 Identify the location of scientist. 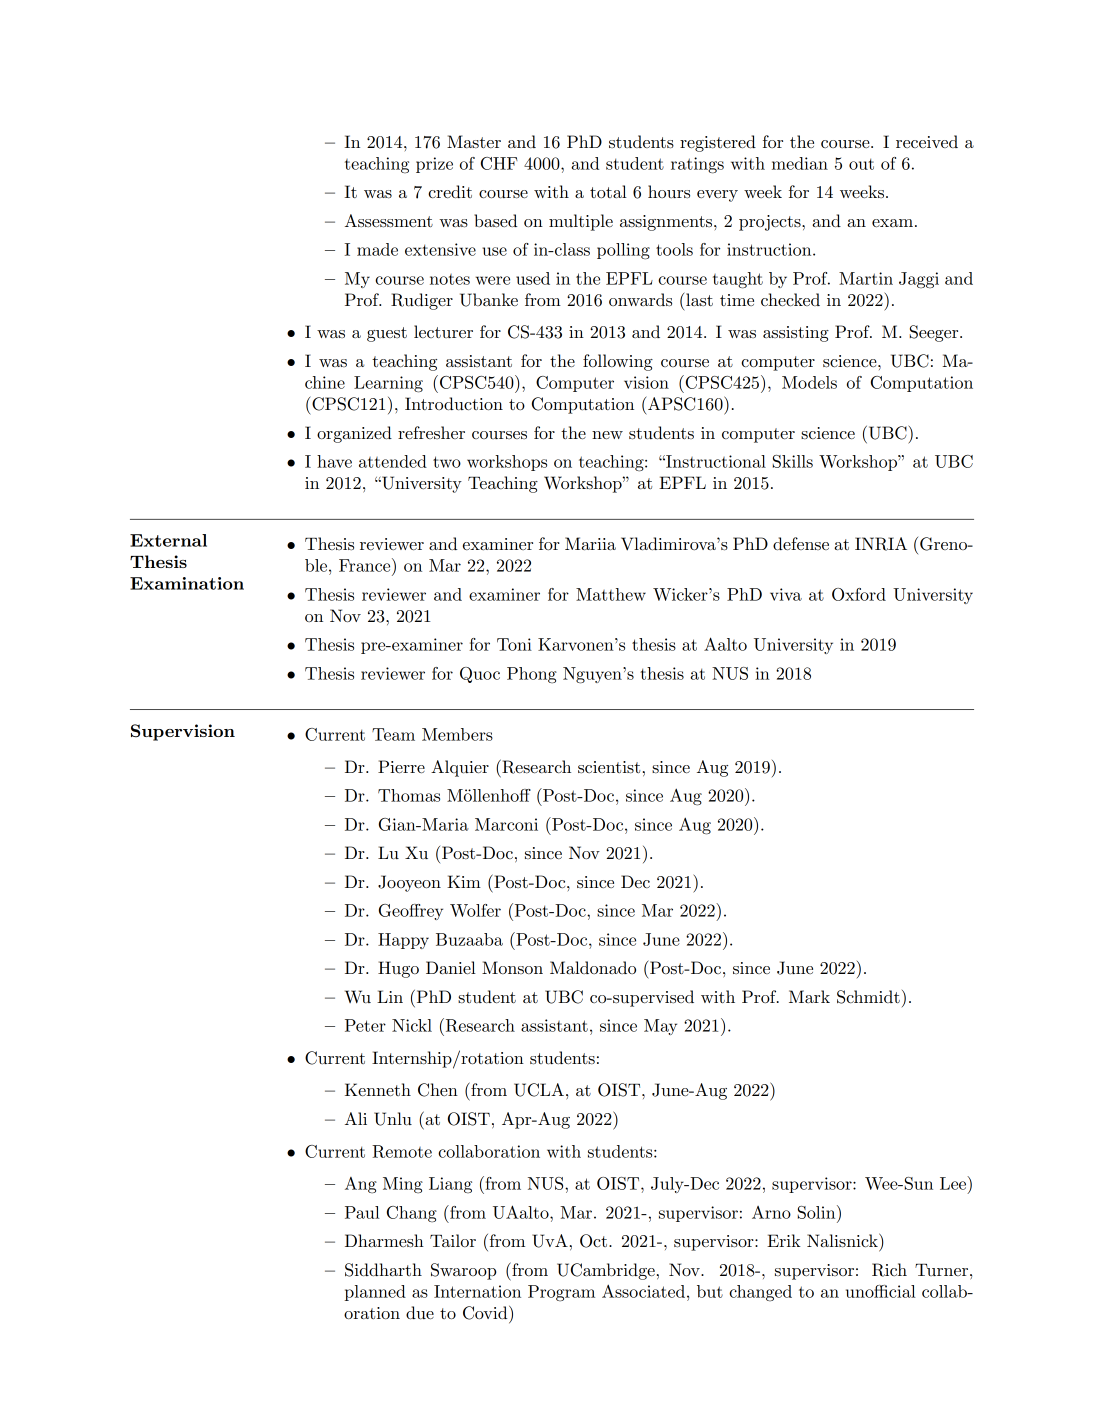
(609, 767).
